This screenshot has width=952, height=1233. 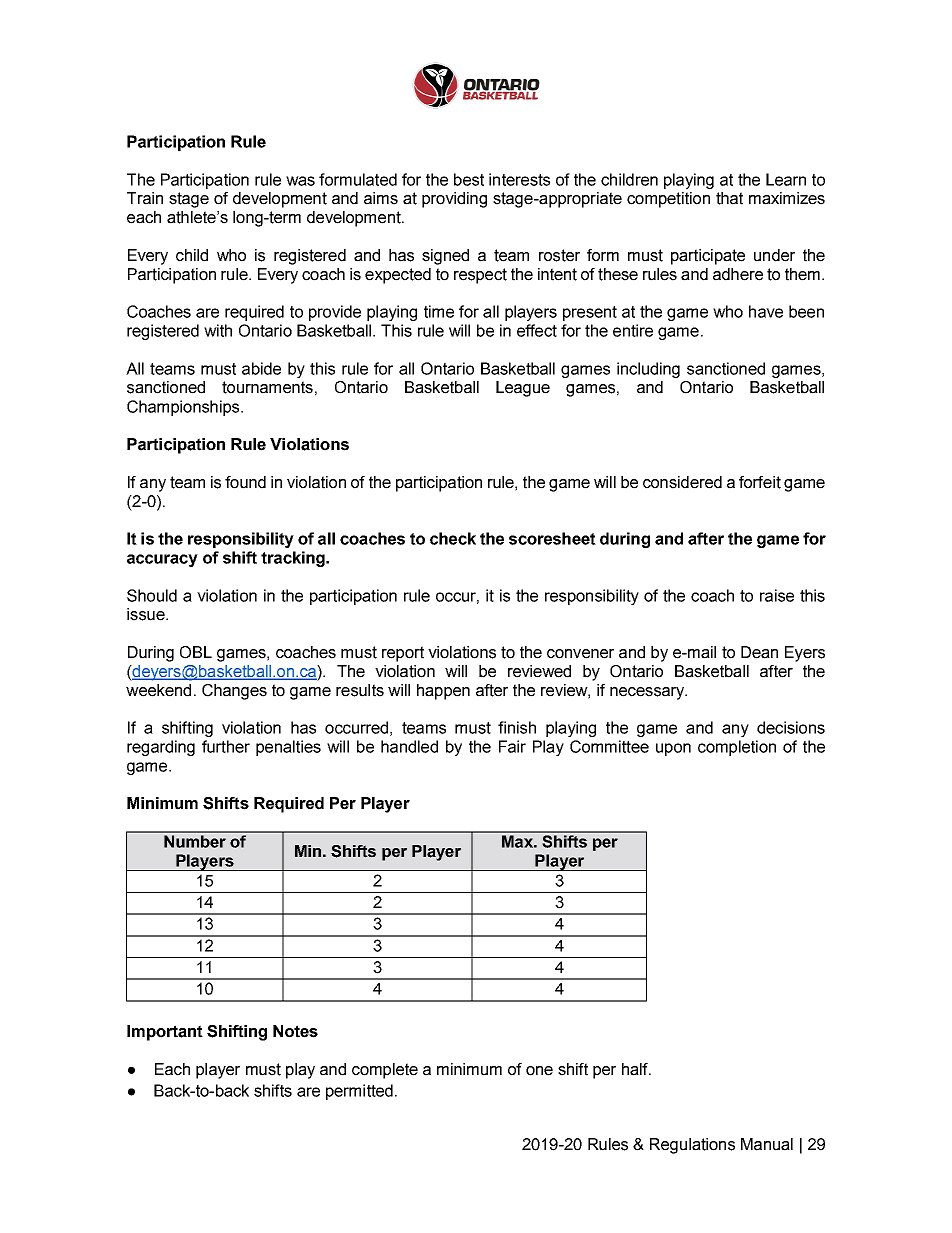 I want to click on tournaments, so click(x=267, y=387).
